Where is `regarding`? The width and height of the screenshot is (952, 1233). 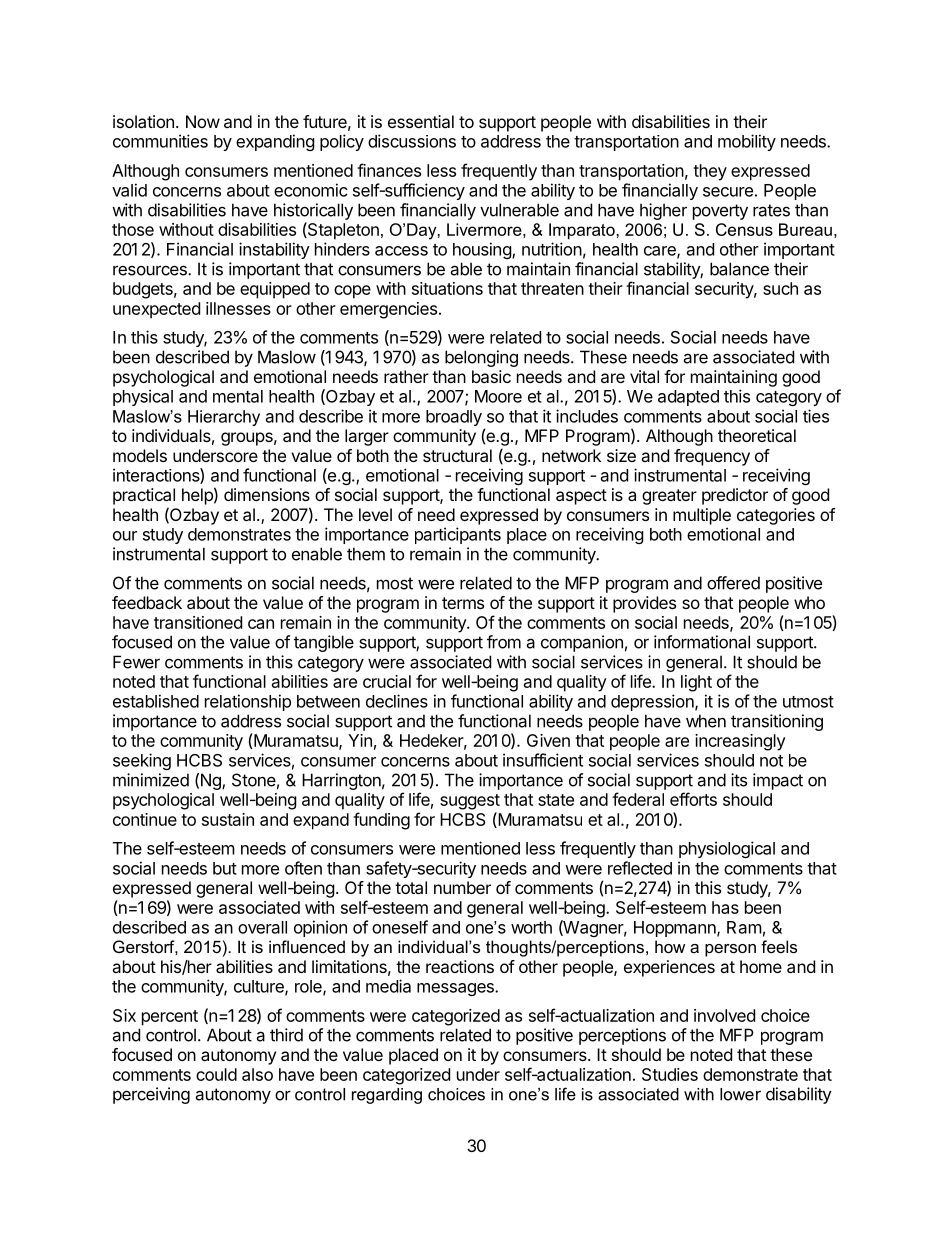 regarding is located at coordinates (387, 1096).
